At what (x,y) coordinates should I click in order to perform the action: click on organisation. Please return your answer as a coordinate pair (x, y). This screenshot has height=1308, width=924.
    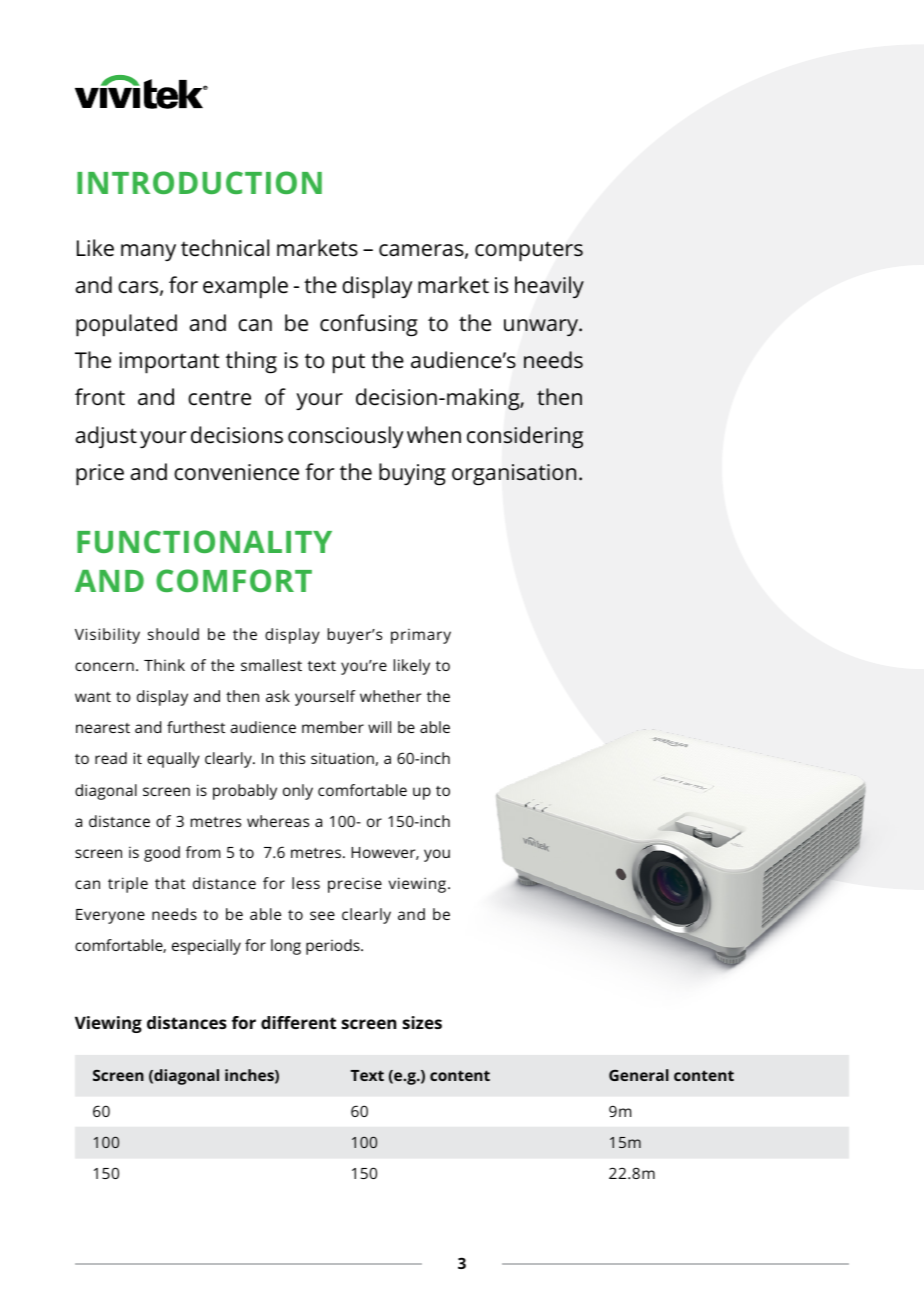
    Looking at the image, I should click on (514, 474).
